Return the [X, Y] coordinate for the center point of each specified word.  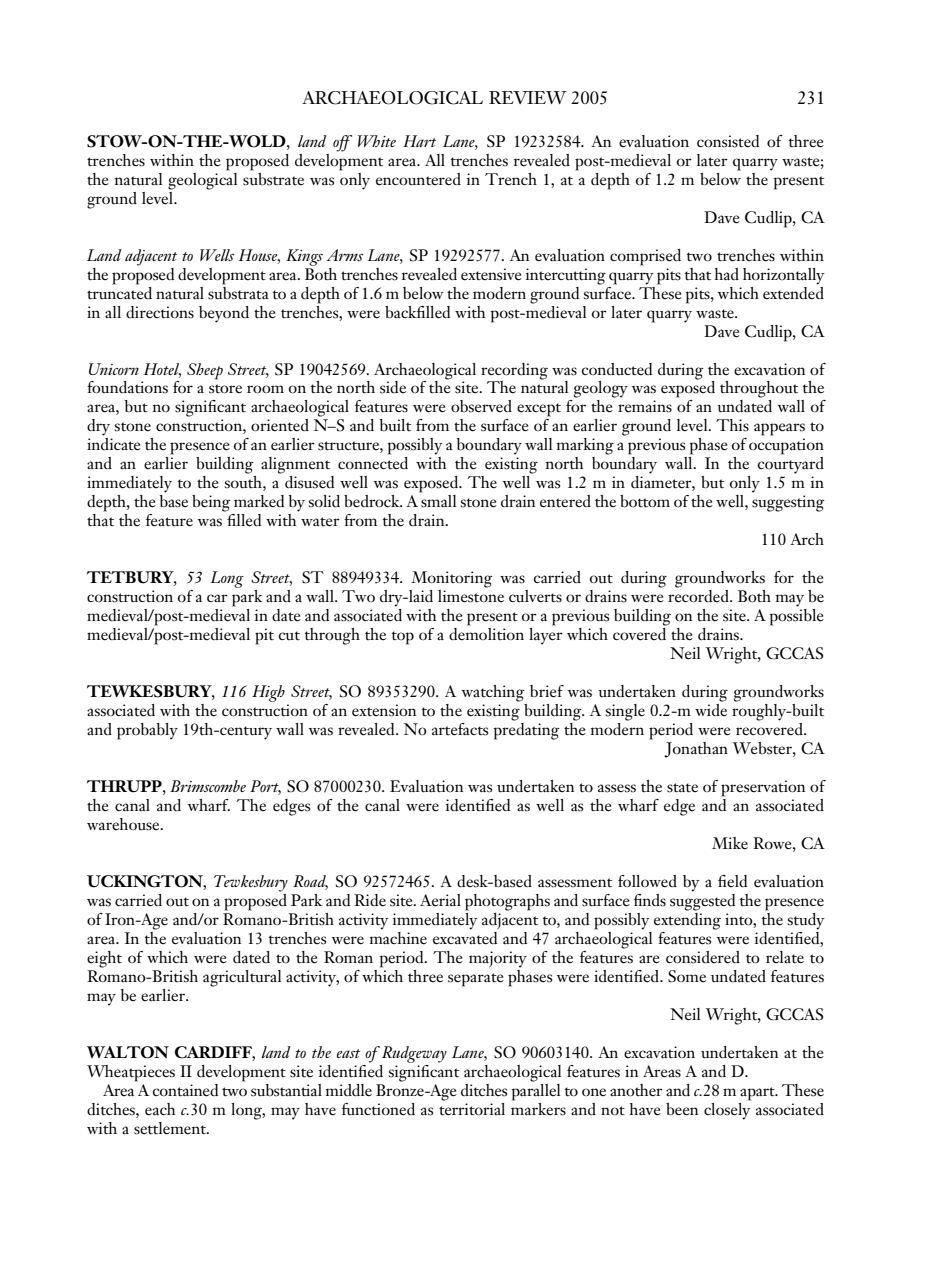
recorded [699, 596]
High [268, 693]
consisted [728, 141]
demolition [486, 634]
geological [203, 180]
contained [185, 1090]
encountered [418, 179]
